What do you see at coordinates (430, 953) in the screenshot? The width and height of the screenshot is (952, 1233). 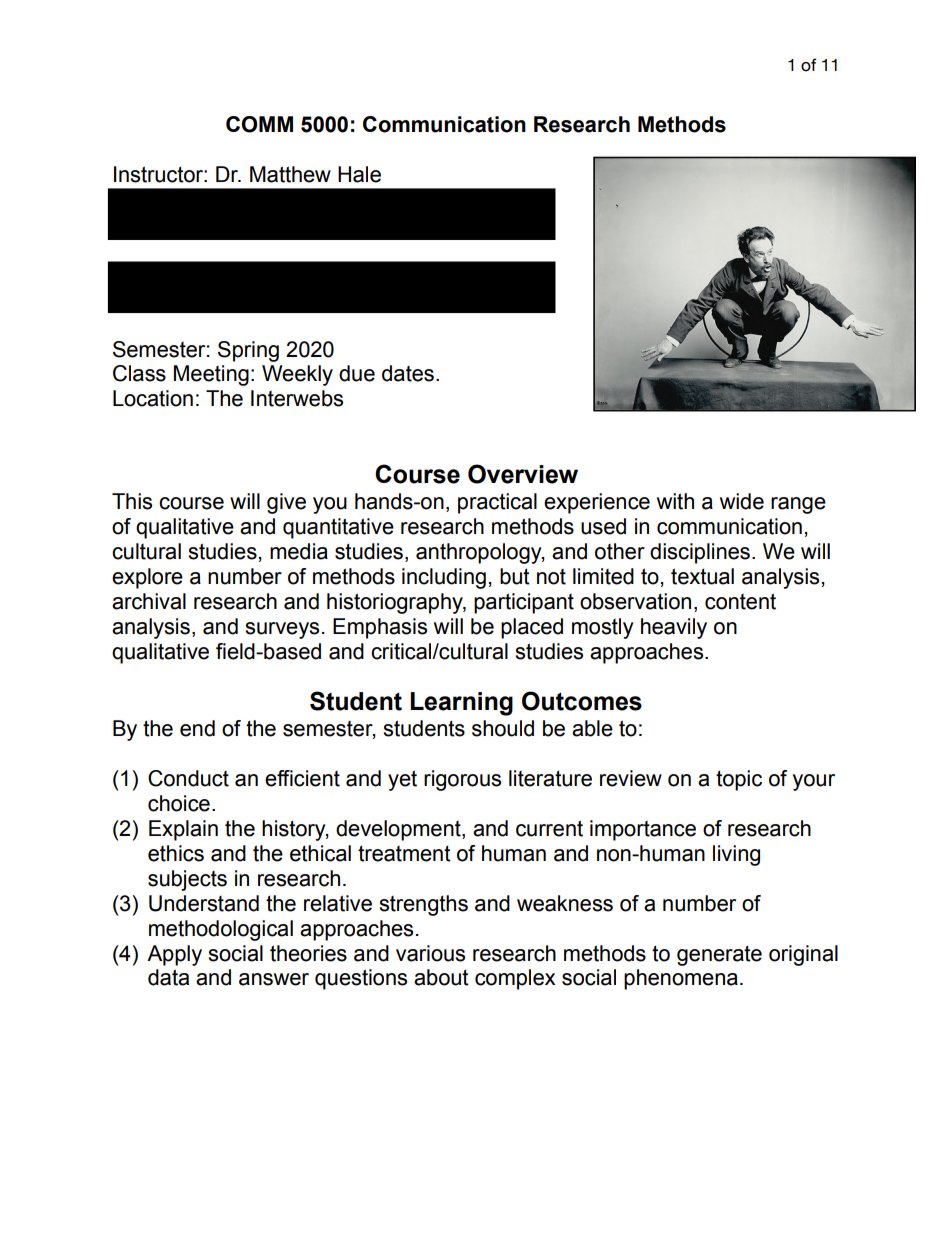 I see `various` at bounding box center [430, 953].
